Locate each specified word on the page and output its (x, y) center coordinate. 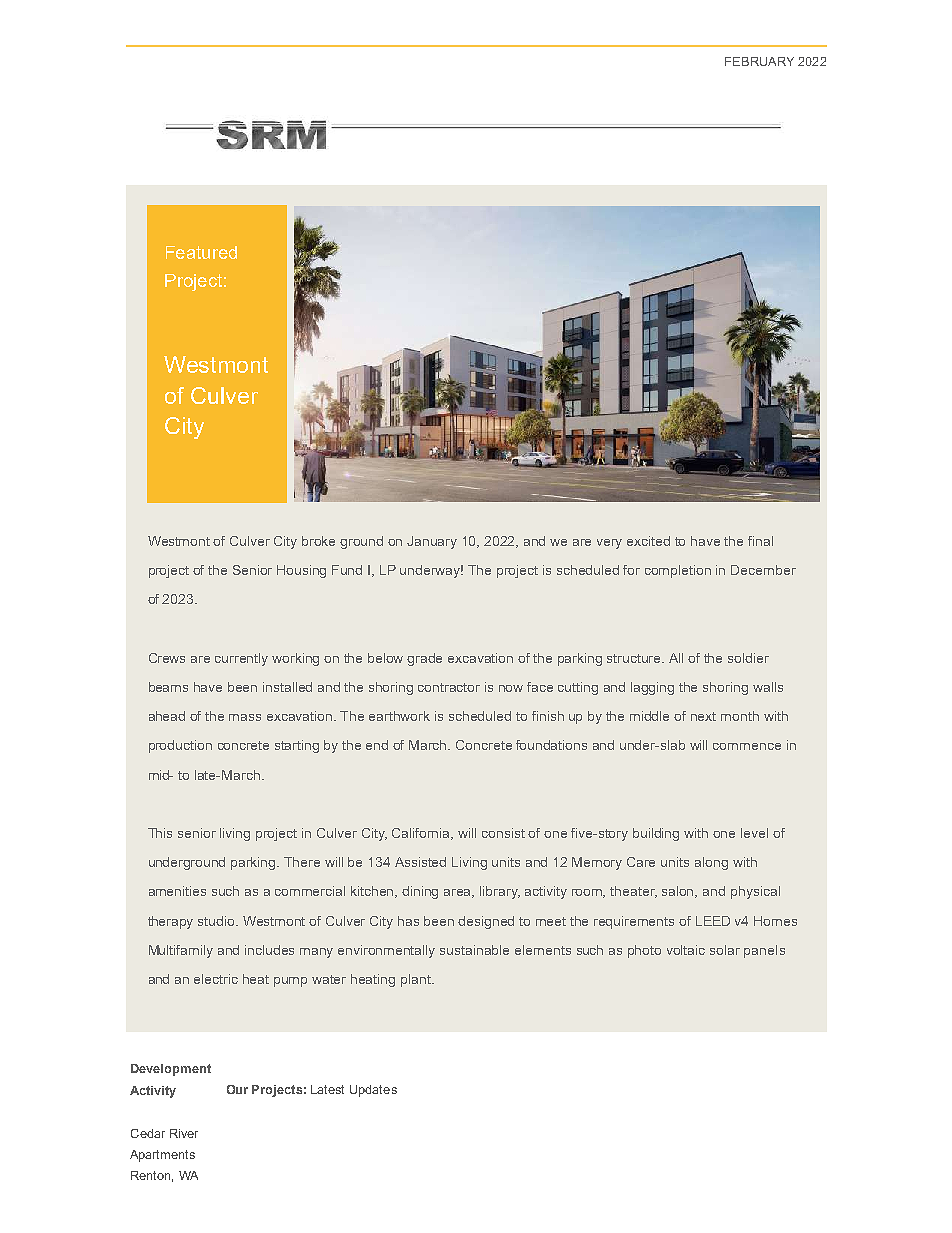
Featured (201, 252)
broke (318, 541)
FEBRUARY (759, 61)
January (432, 542)
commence (747, 746)
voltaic (686, 950)
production (180, 746)
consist (503, 833)
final (760, 541)
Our (237, 1089)
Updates (373, 1091)
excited (648, 541)
